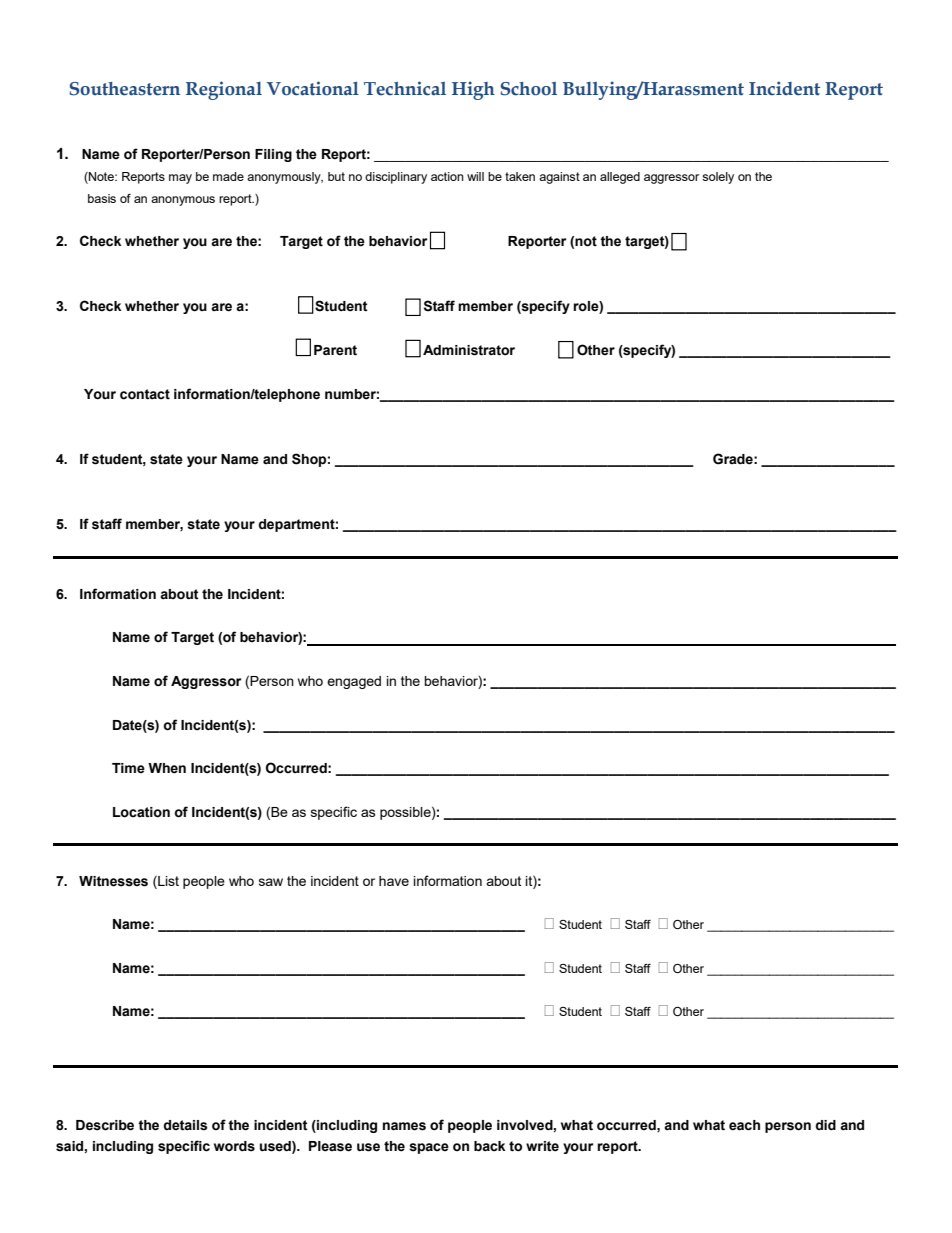 The width and height of the page is (952, 1233). I want to click on Regional, so click(224, 90).
